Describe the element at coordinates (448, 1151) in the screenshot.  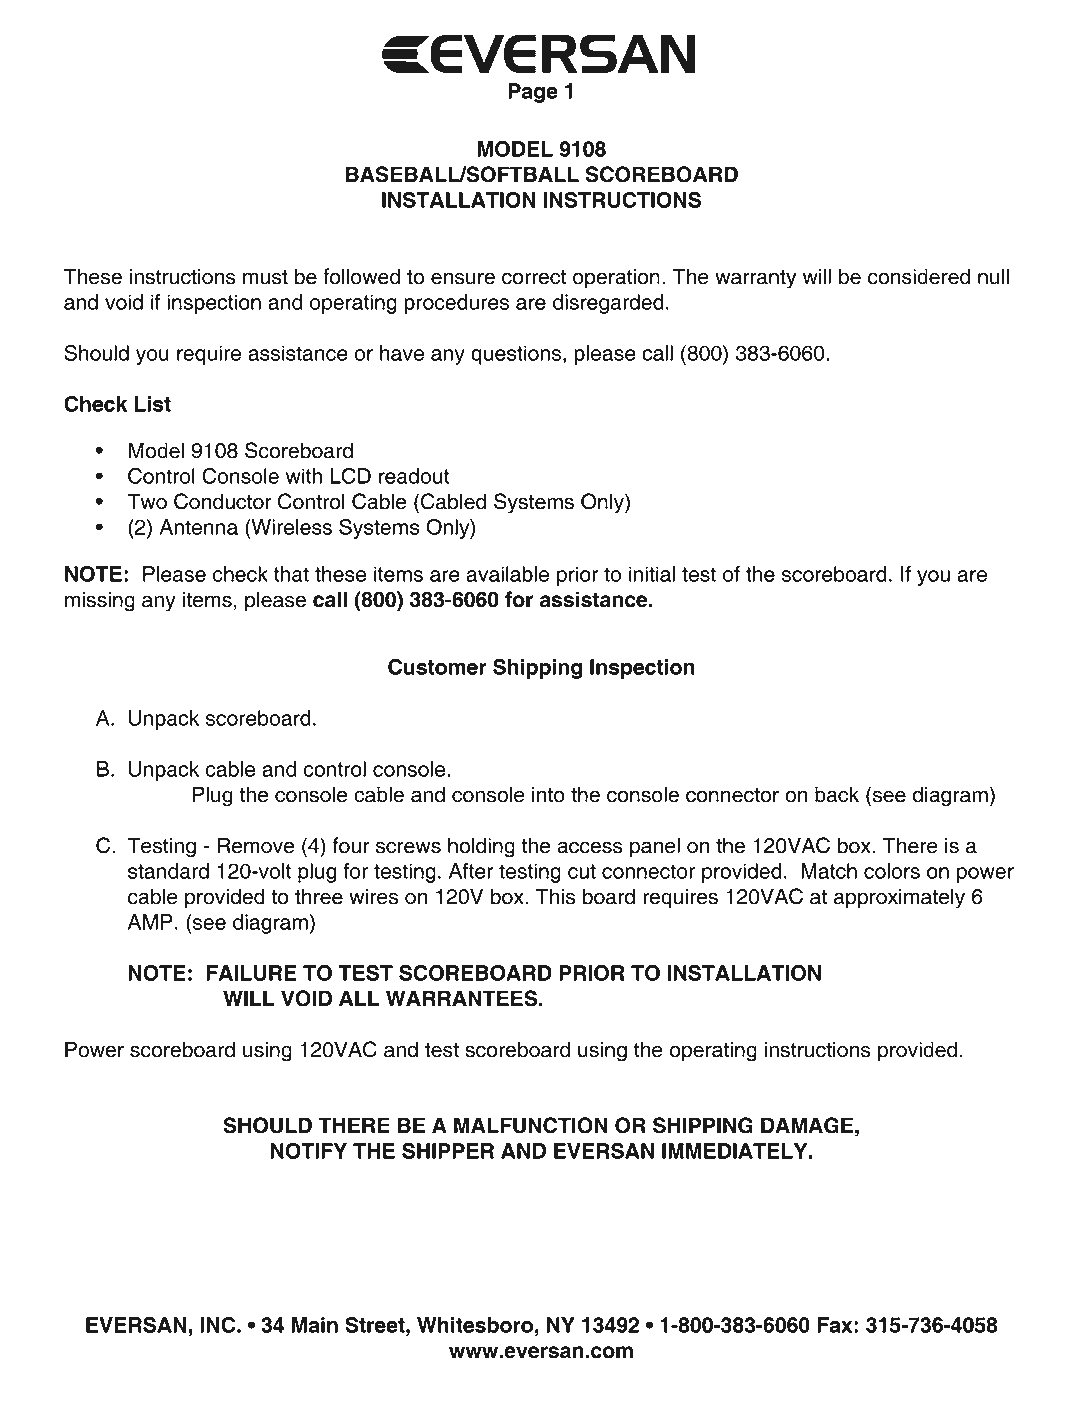
I see `SHIPPER` at that location.
